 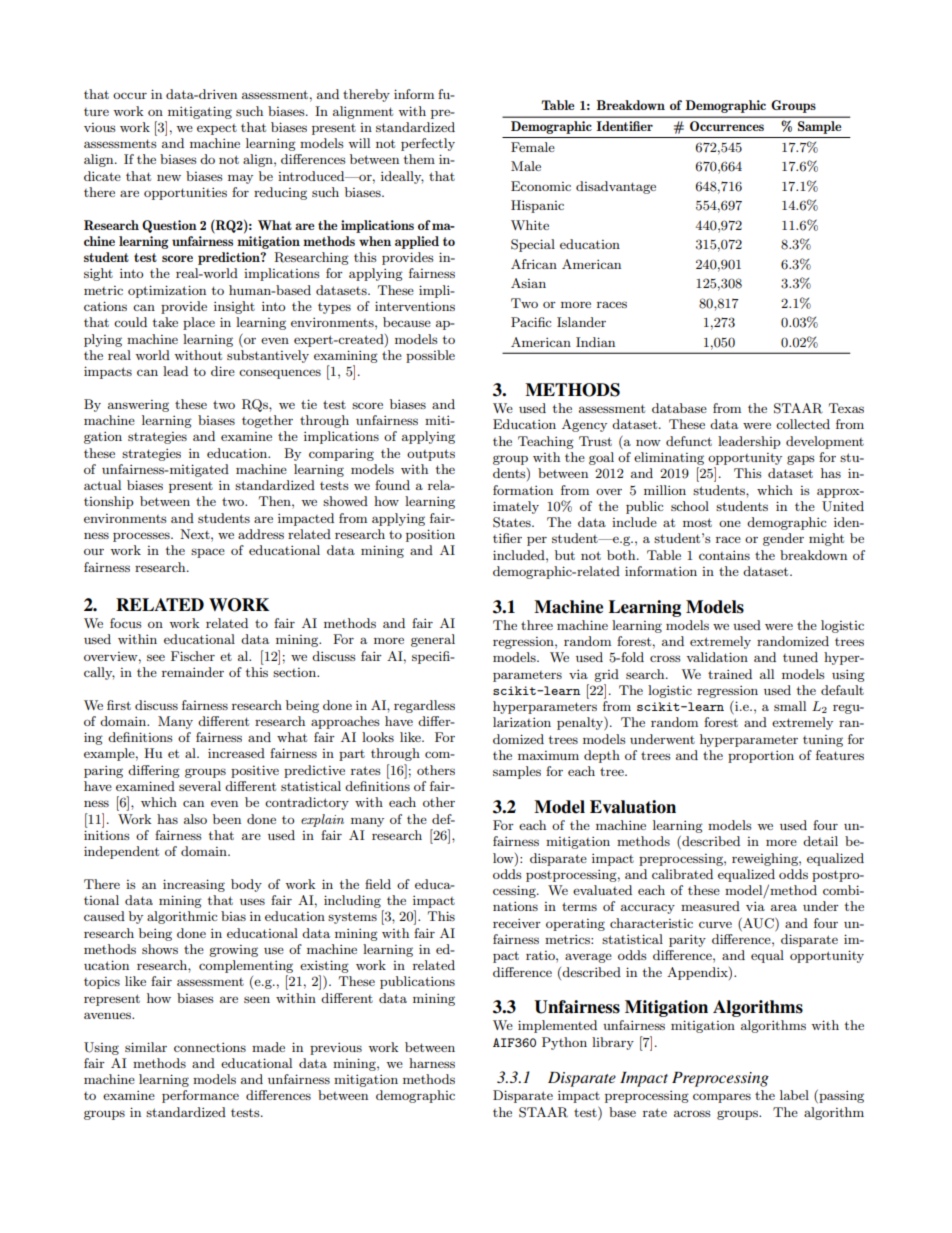 I want to click on disadvantage, so click(x=616, y=187).
